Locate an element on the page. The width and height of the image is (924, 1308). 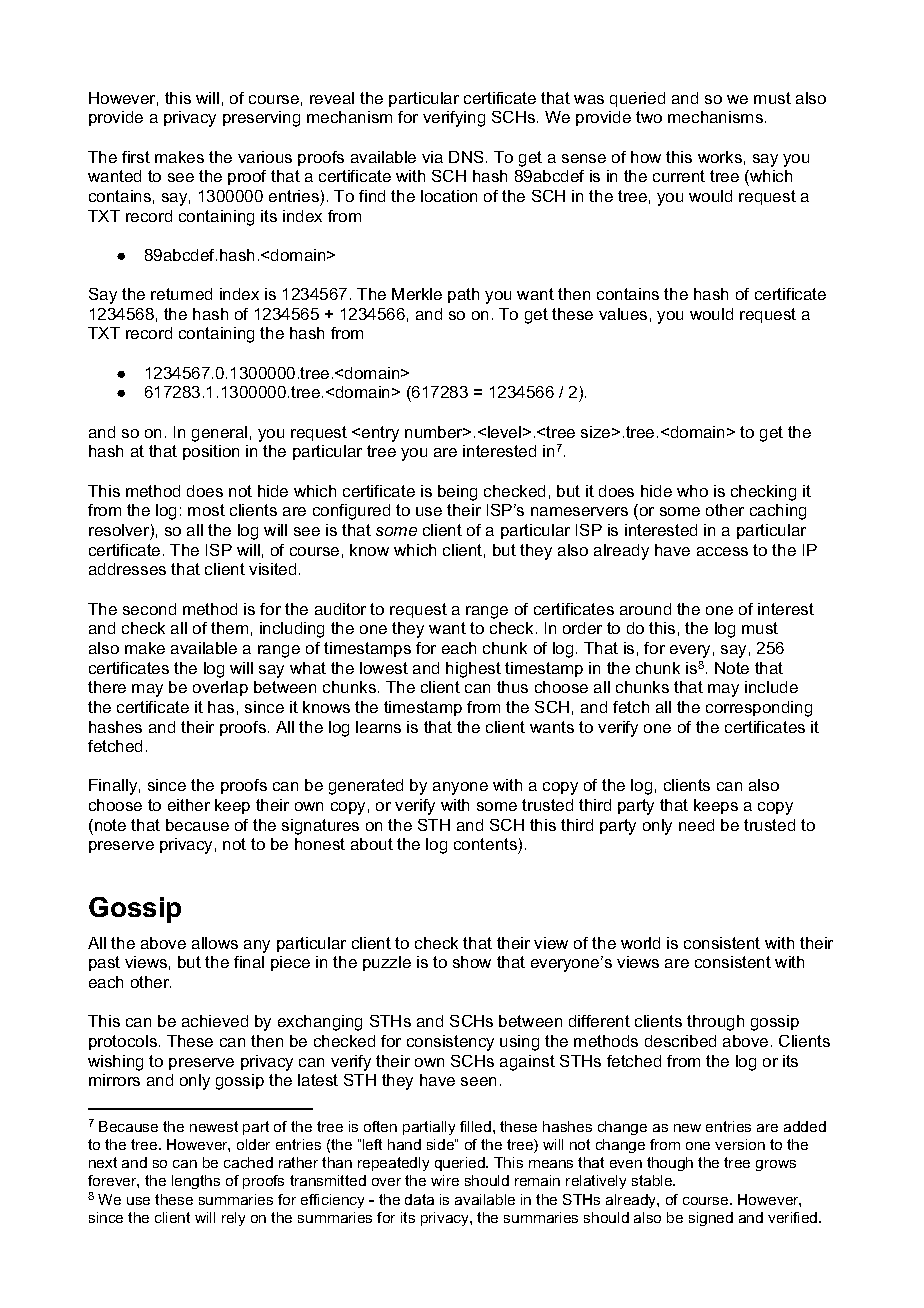
works is located at coordinates (720, 157).
